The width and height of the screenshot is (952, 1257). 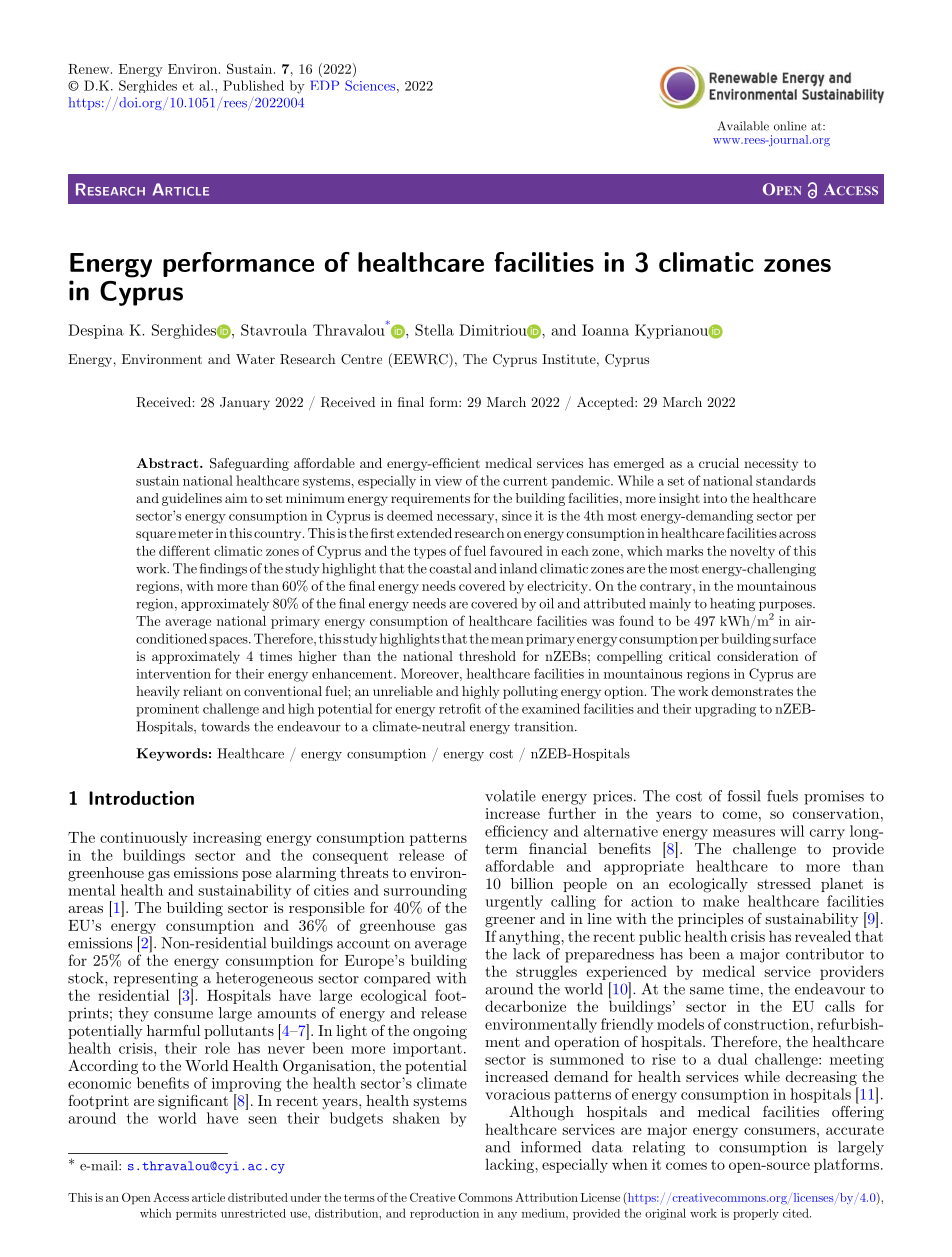 I want to click on consideration, so click(x=757, y=656).
